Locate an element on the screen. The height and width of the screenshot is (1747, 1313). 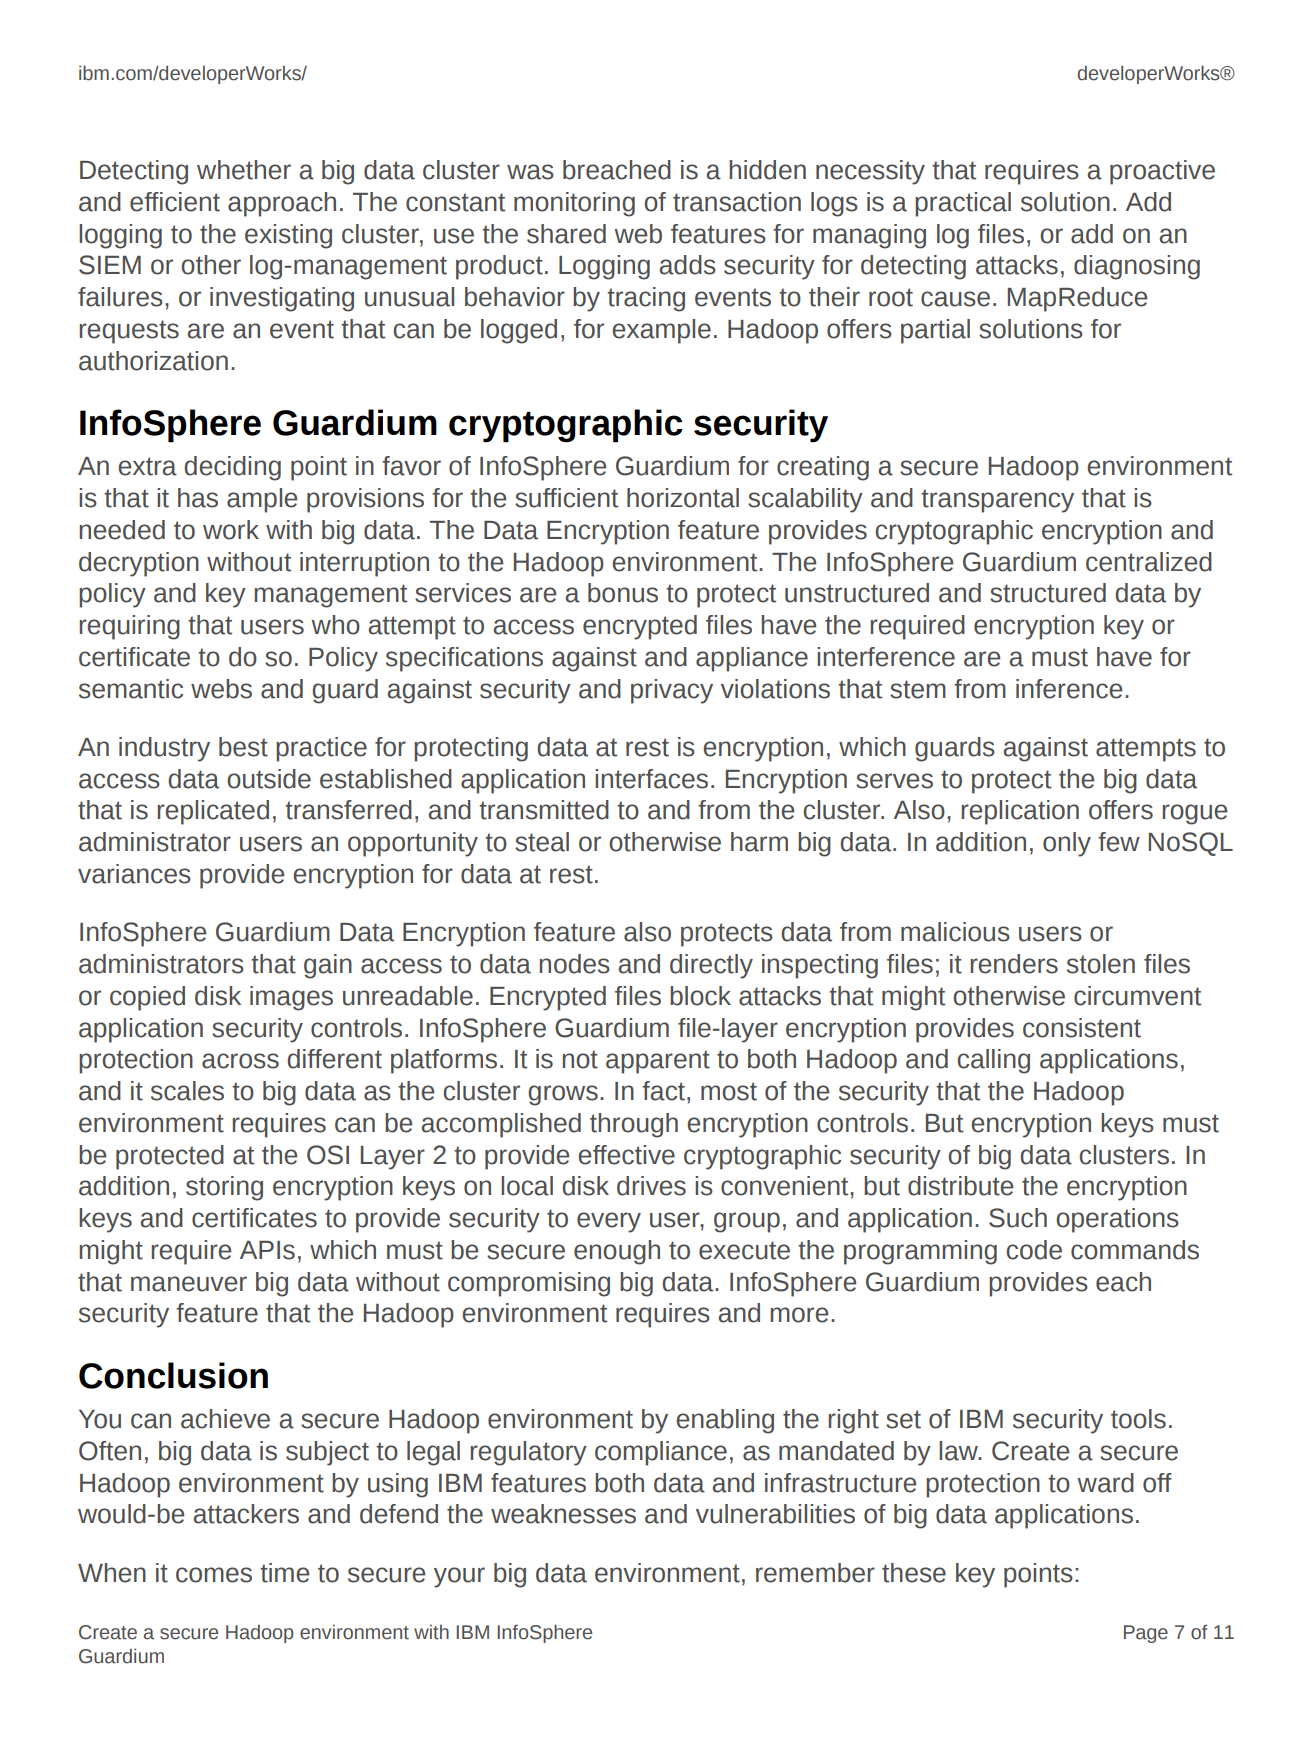
directly is located at coordinates (711, 966).
